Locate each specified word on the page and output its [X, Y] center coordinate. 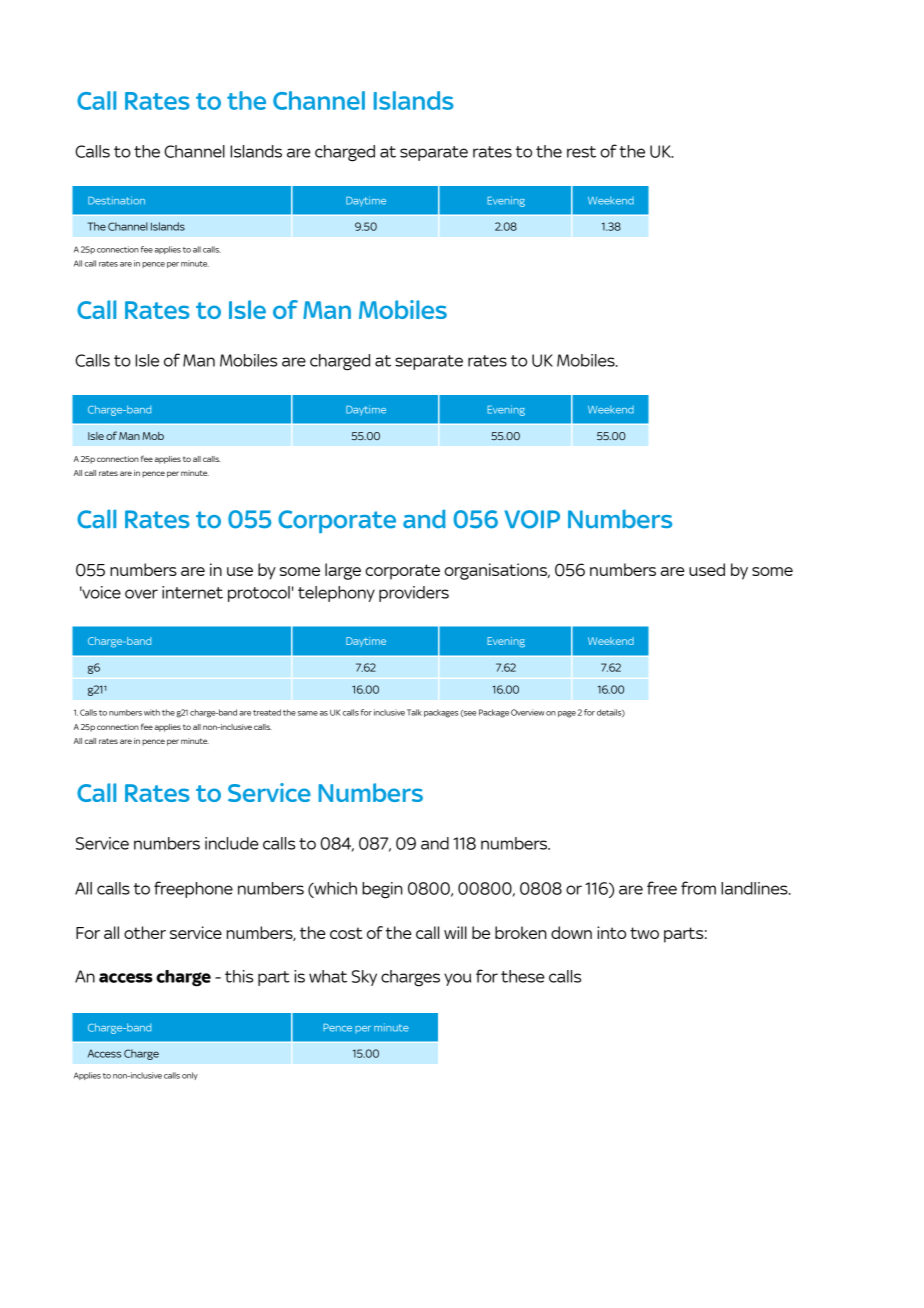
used [707, 569]
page [567, 714]
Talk [414, 712]
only [190, 1076]
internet [192, 592]
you [457, 979]
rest [581, 152]
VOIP [532, 519]
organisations [496, 571]
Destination [116, 200]
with [152, 712]
